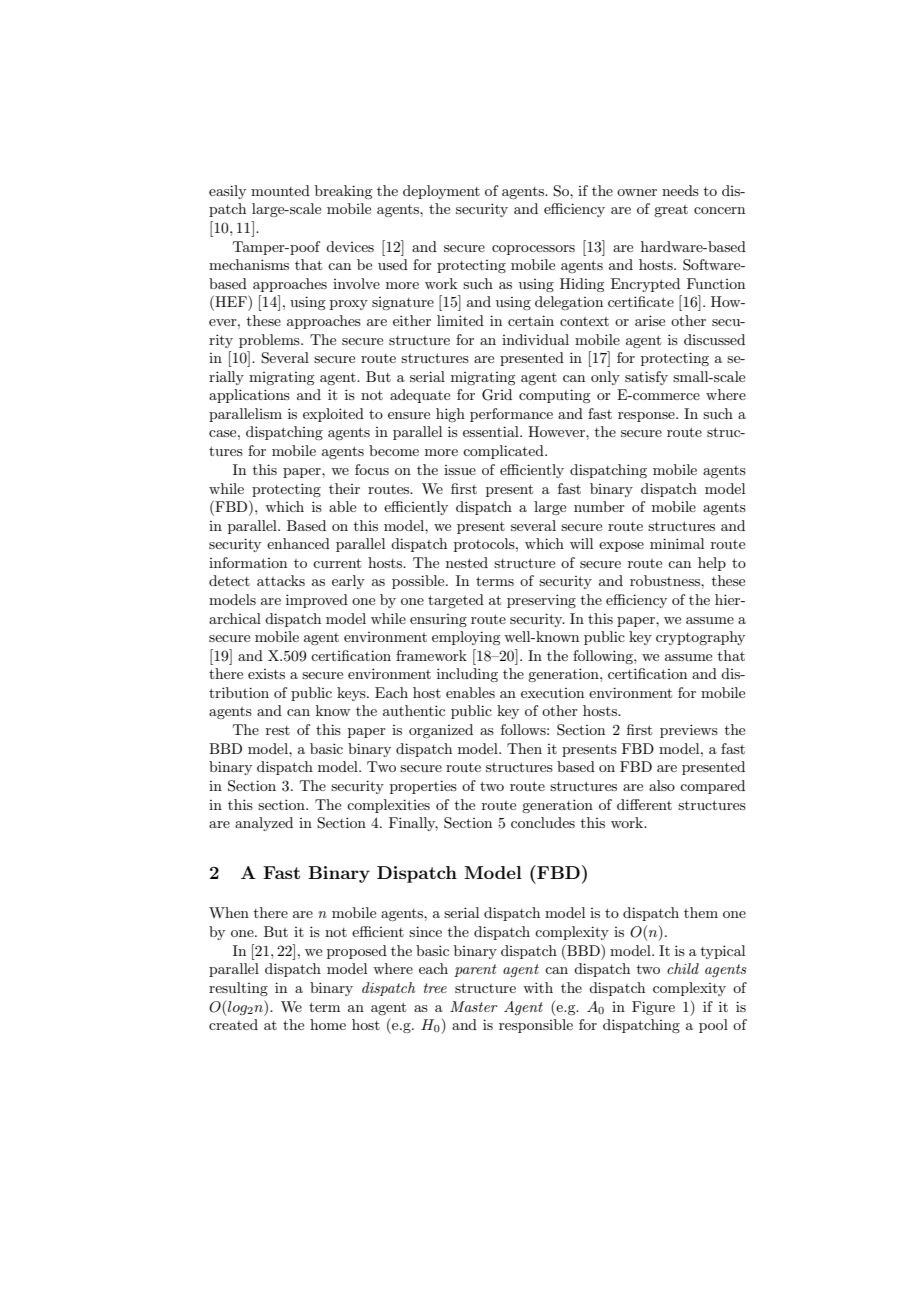 The height and width of the page is (1308, 924). I want to click on different, so click(644, 804).
